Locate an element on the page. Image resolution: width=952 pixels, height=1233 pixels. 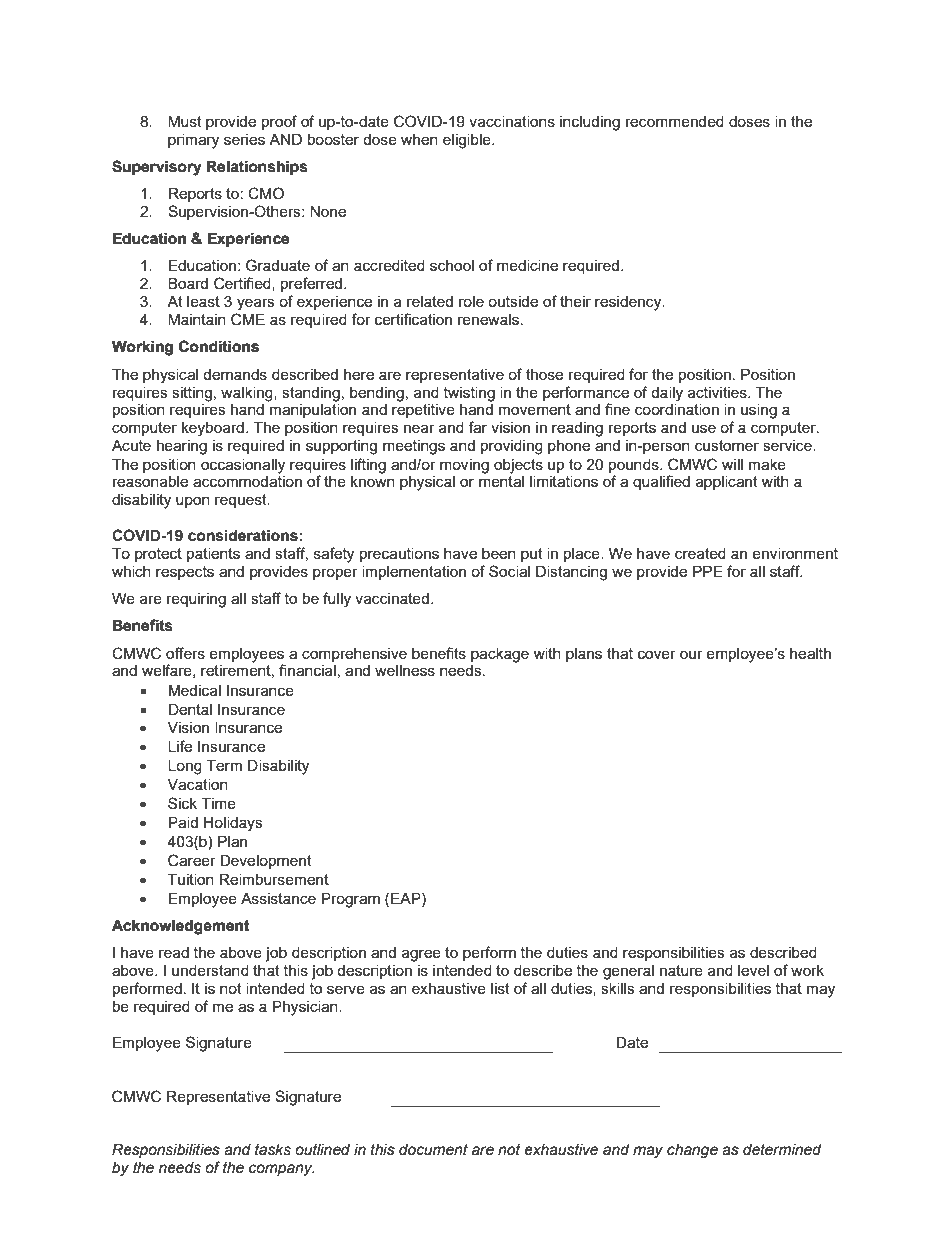
our is located at coordinates (691, 654).
